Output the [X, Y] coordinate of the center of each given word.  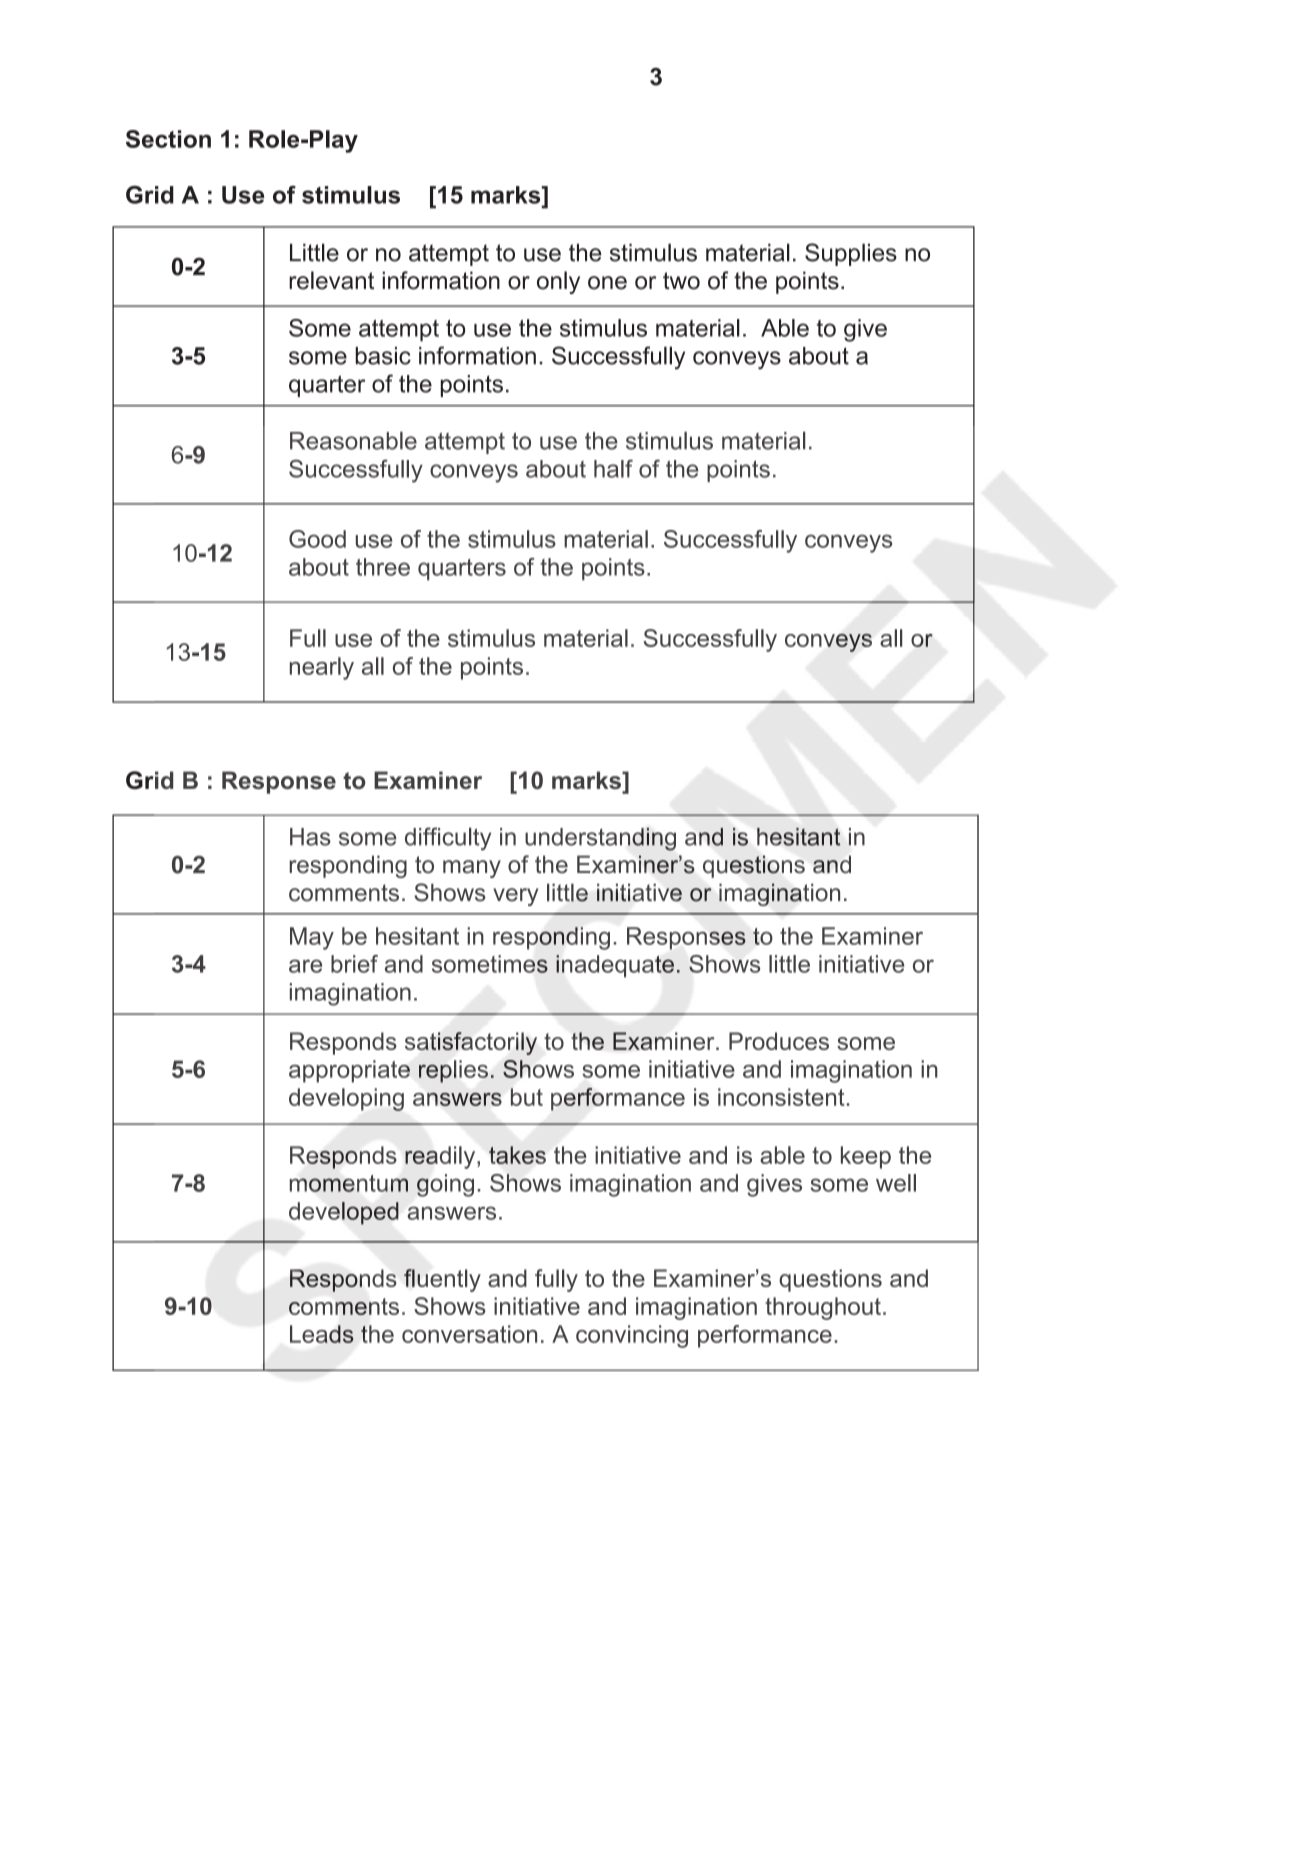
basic [383, 356]
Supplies [851, 254]
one [607, 283]
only [558, 282]
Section [168, 139]
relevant [331, 280]
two [681, 281]
